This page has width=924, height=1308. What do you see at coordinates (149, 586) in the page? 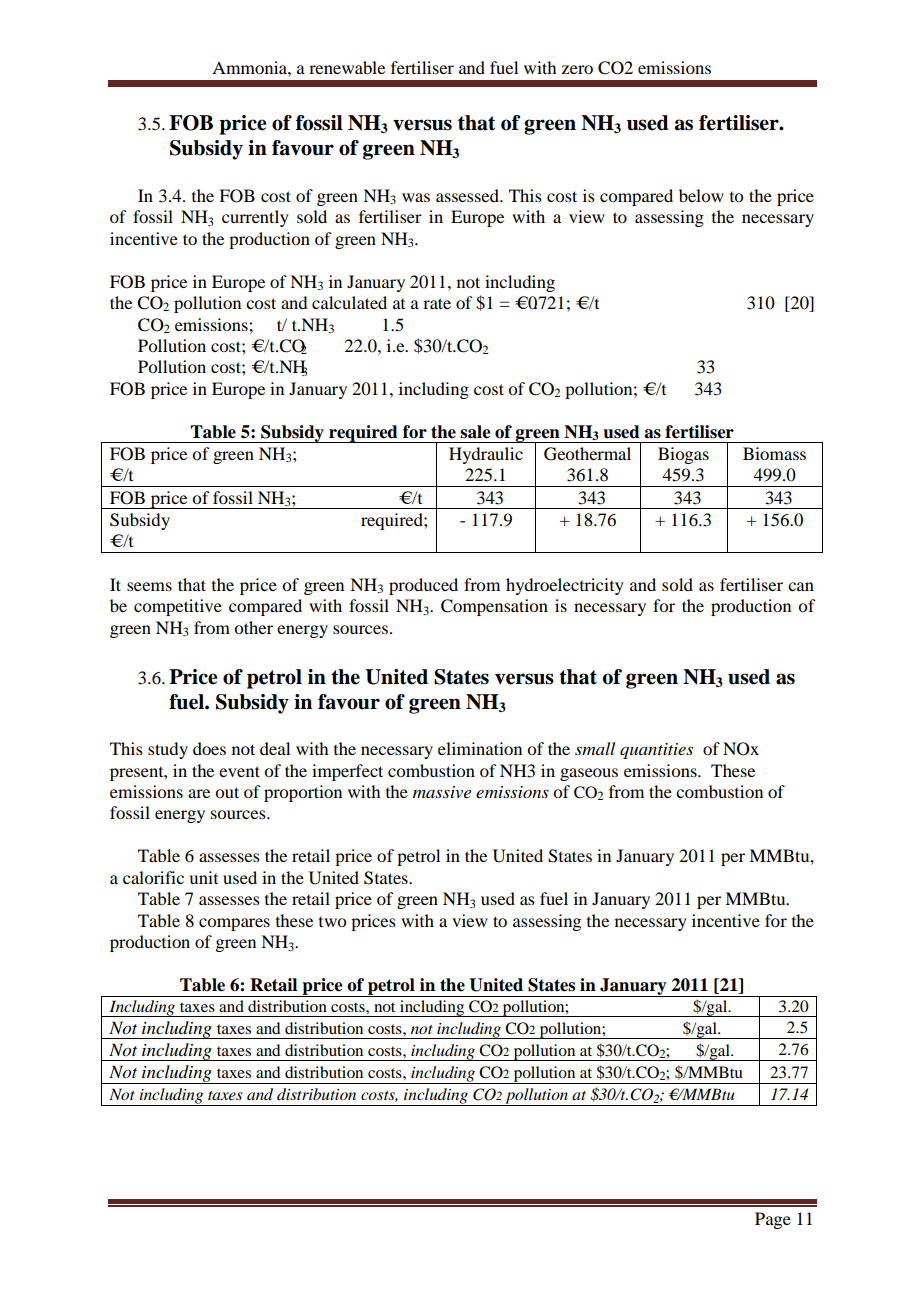
I see `seems` at bounding box center [149, 586].
